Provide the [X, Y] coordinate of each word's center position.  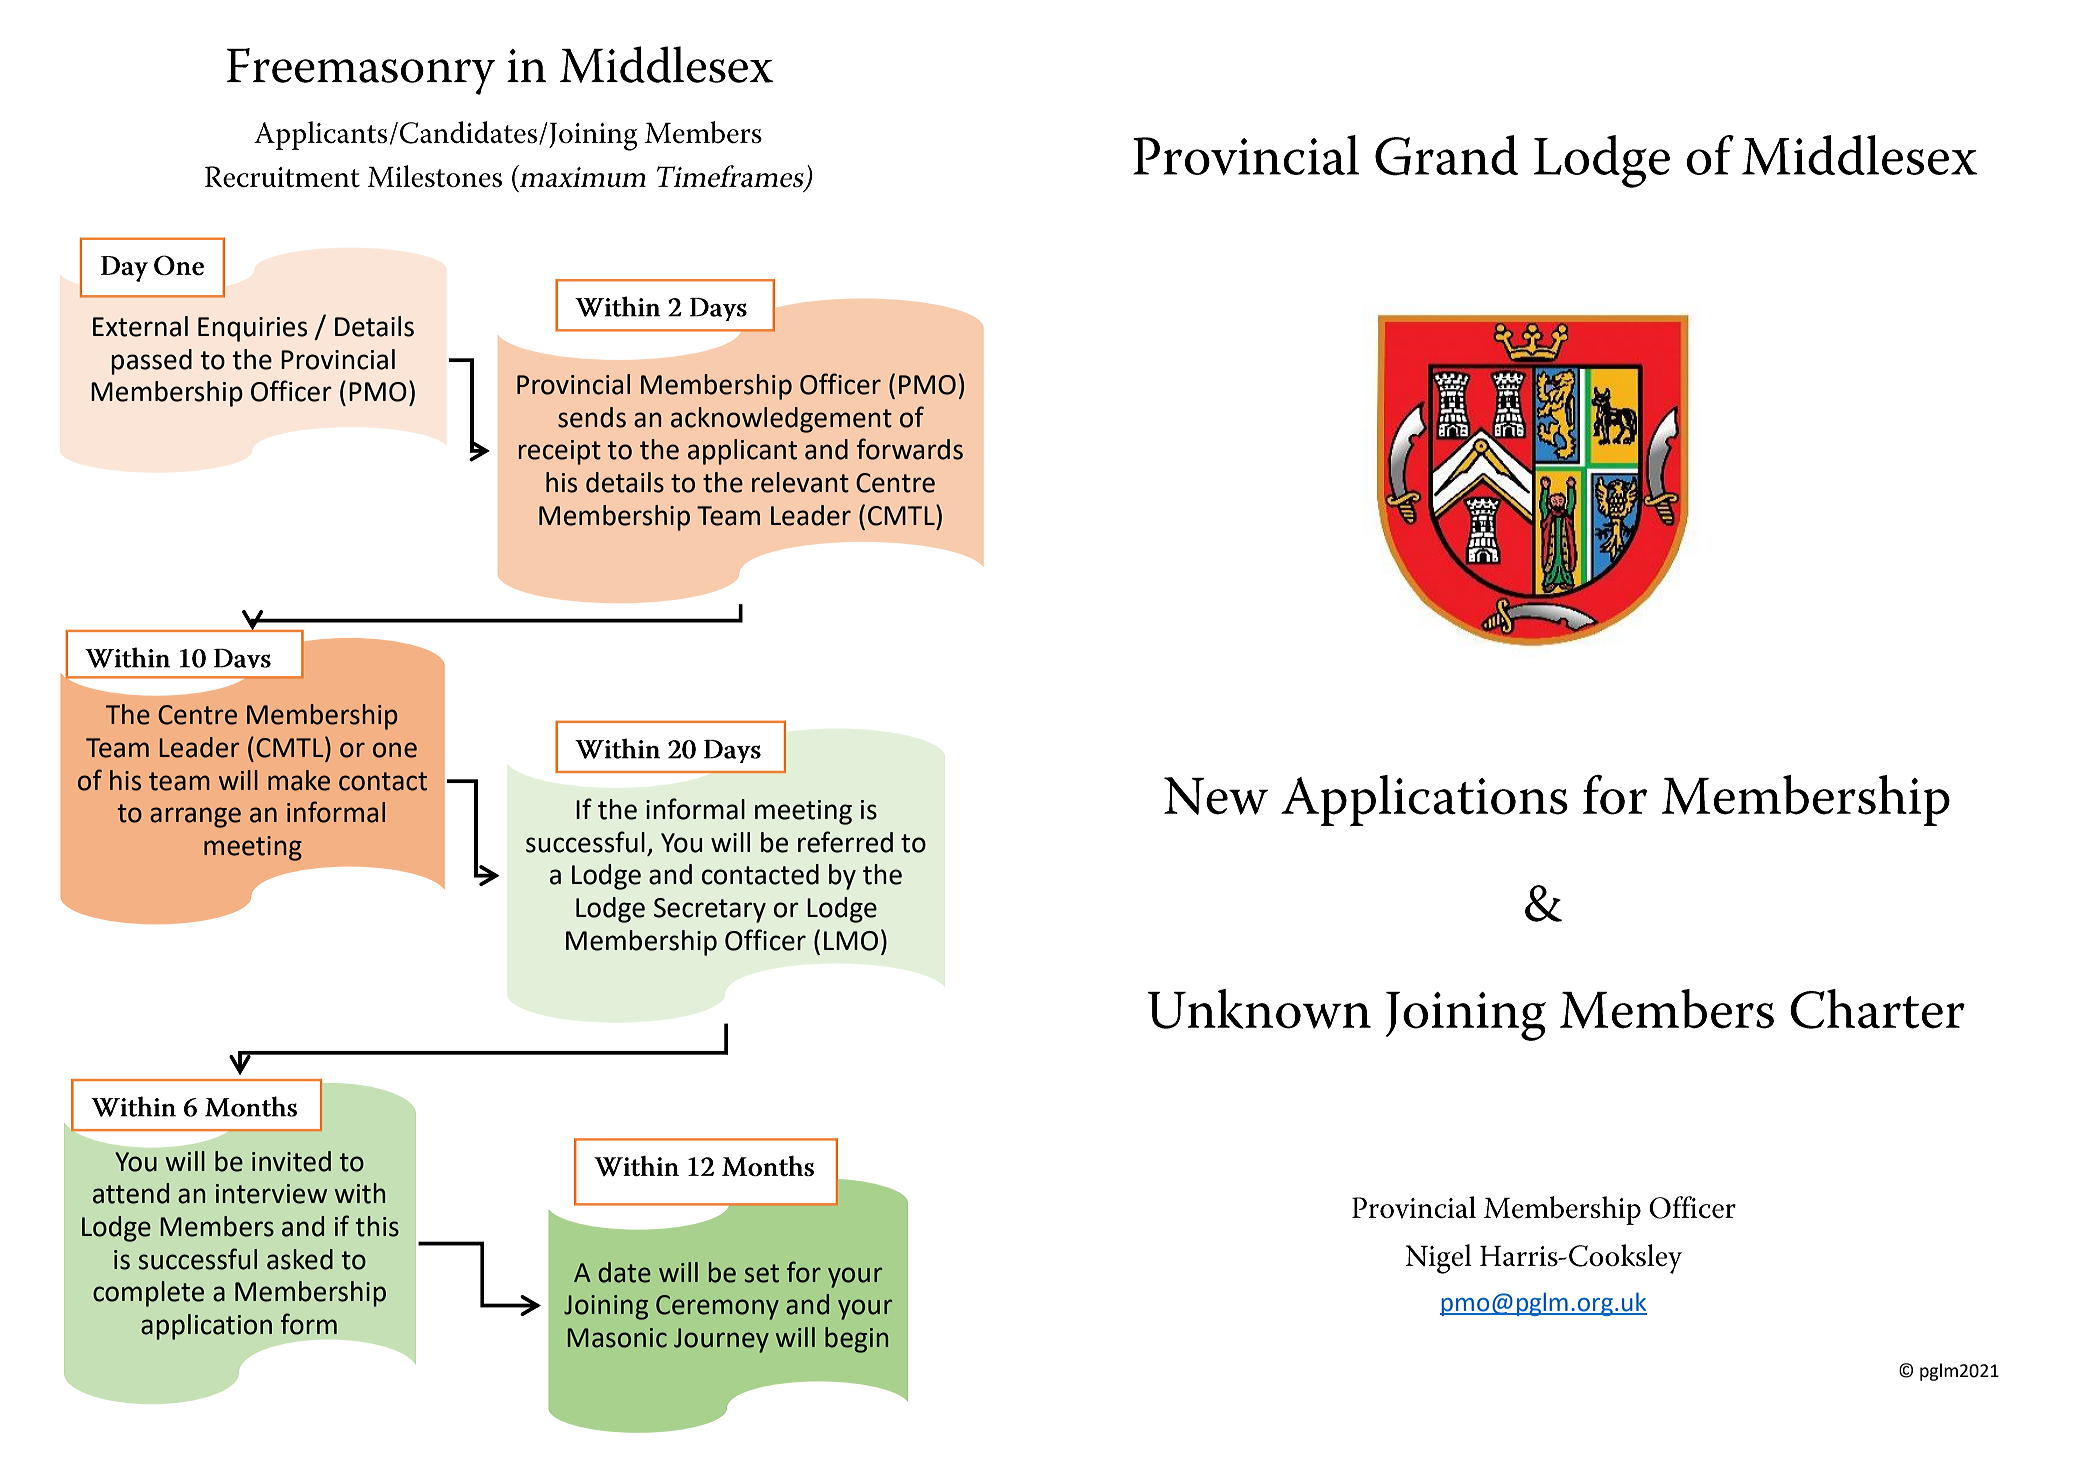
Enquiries [252, 329]
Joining [606, 1307]
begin [856, 1340]
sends [592, 417]
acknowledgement [781, 420]
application [206, 1327]
